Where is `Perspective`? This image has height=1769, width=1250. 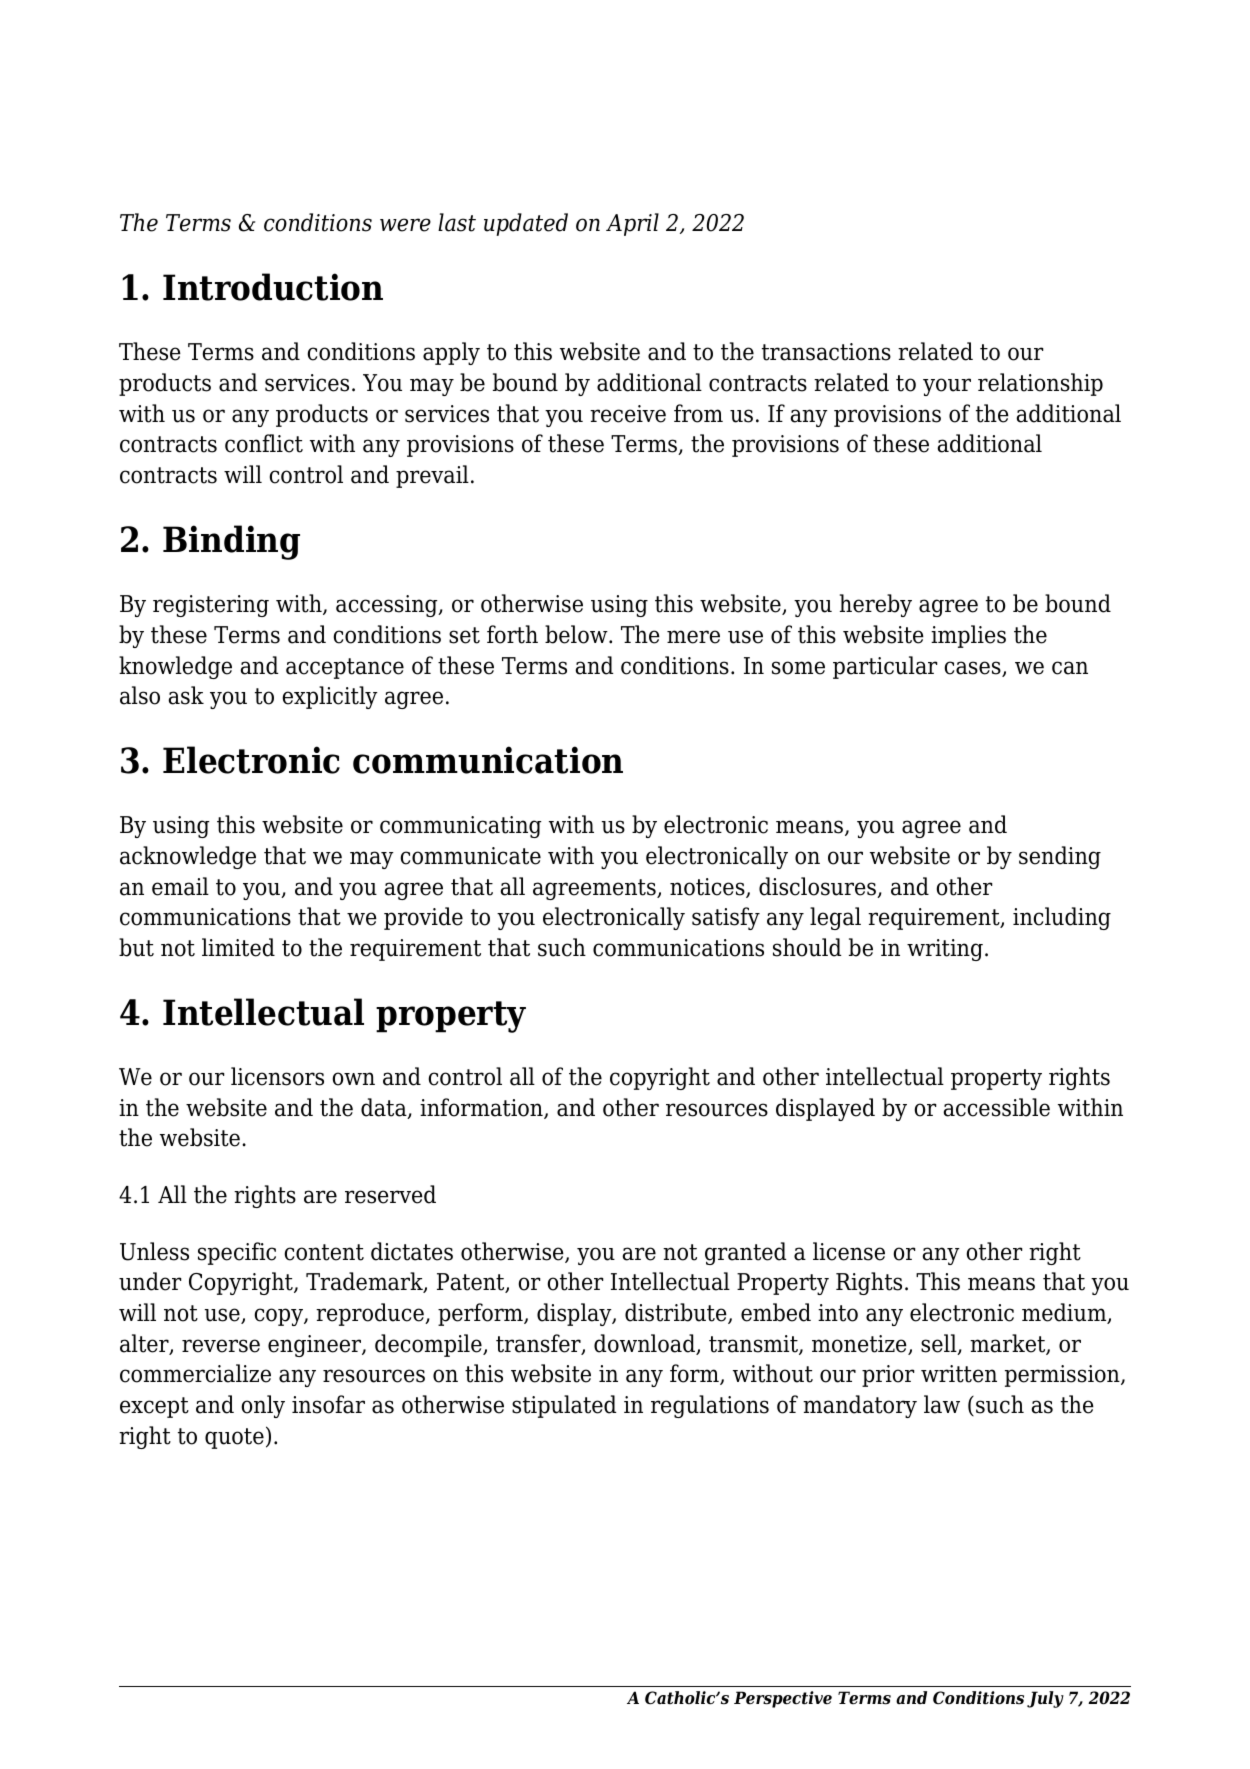 Perspective is located at coordinates (783, 1699).
